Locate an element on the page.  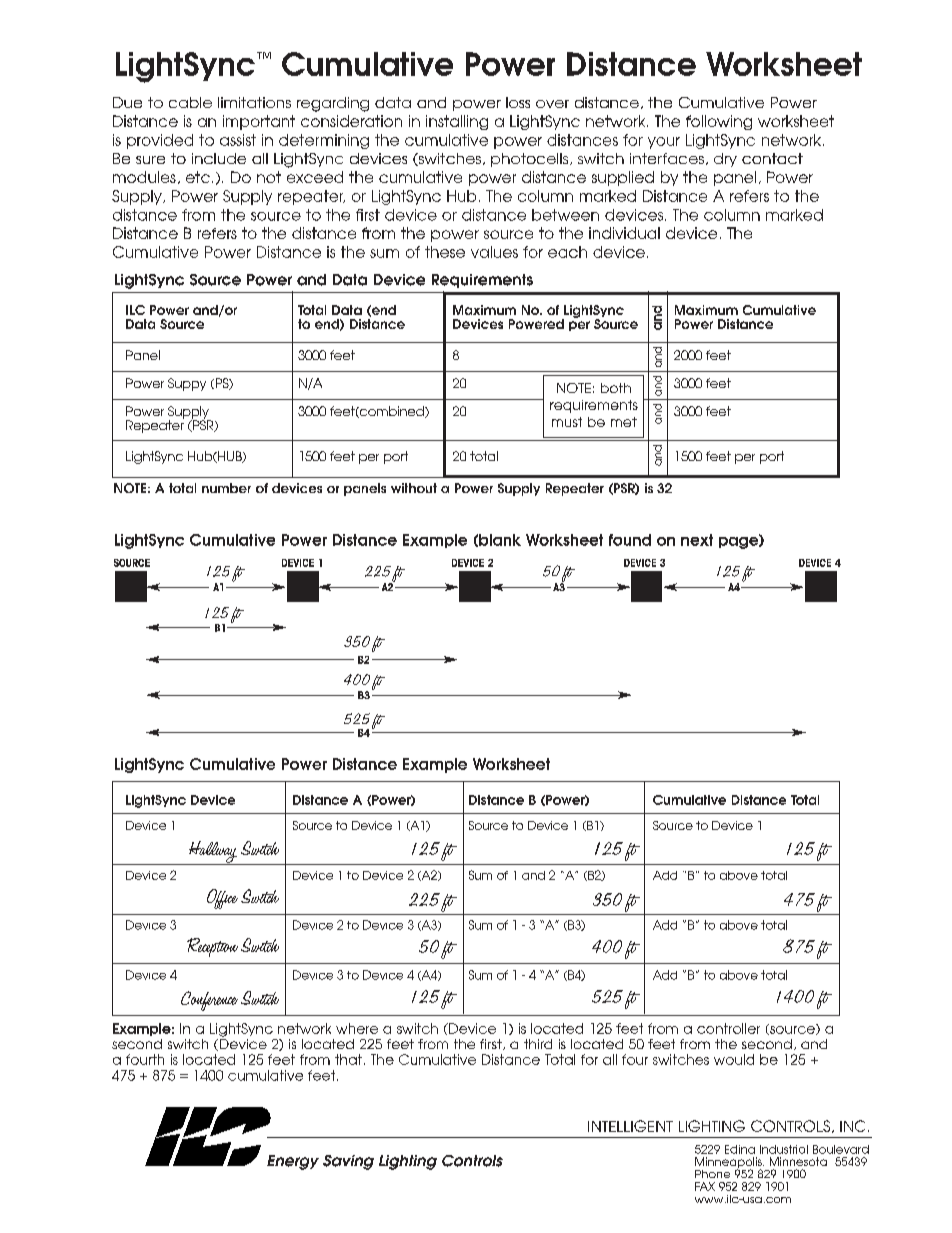
without is located at coordinates (414, 488).
